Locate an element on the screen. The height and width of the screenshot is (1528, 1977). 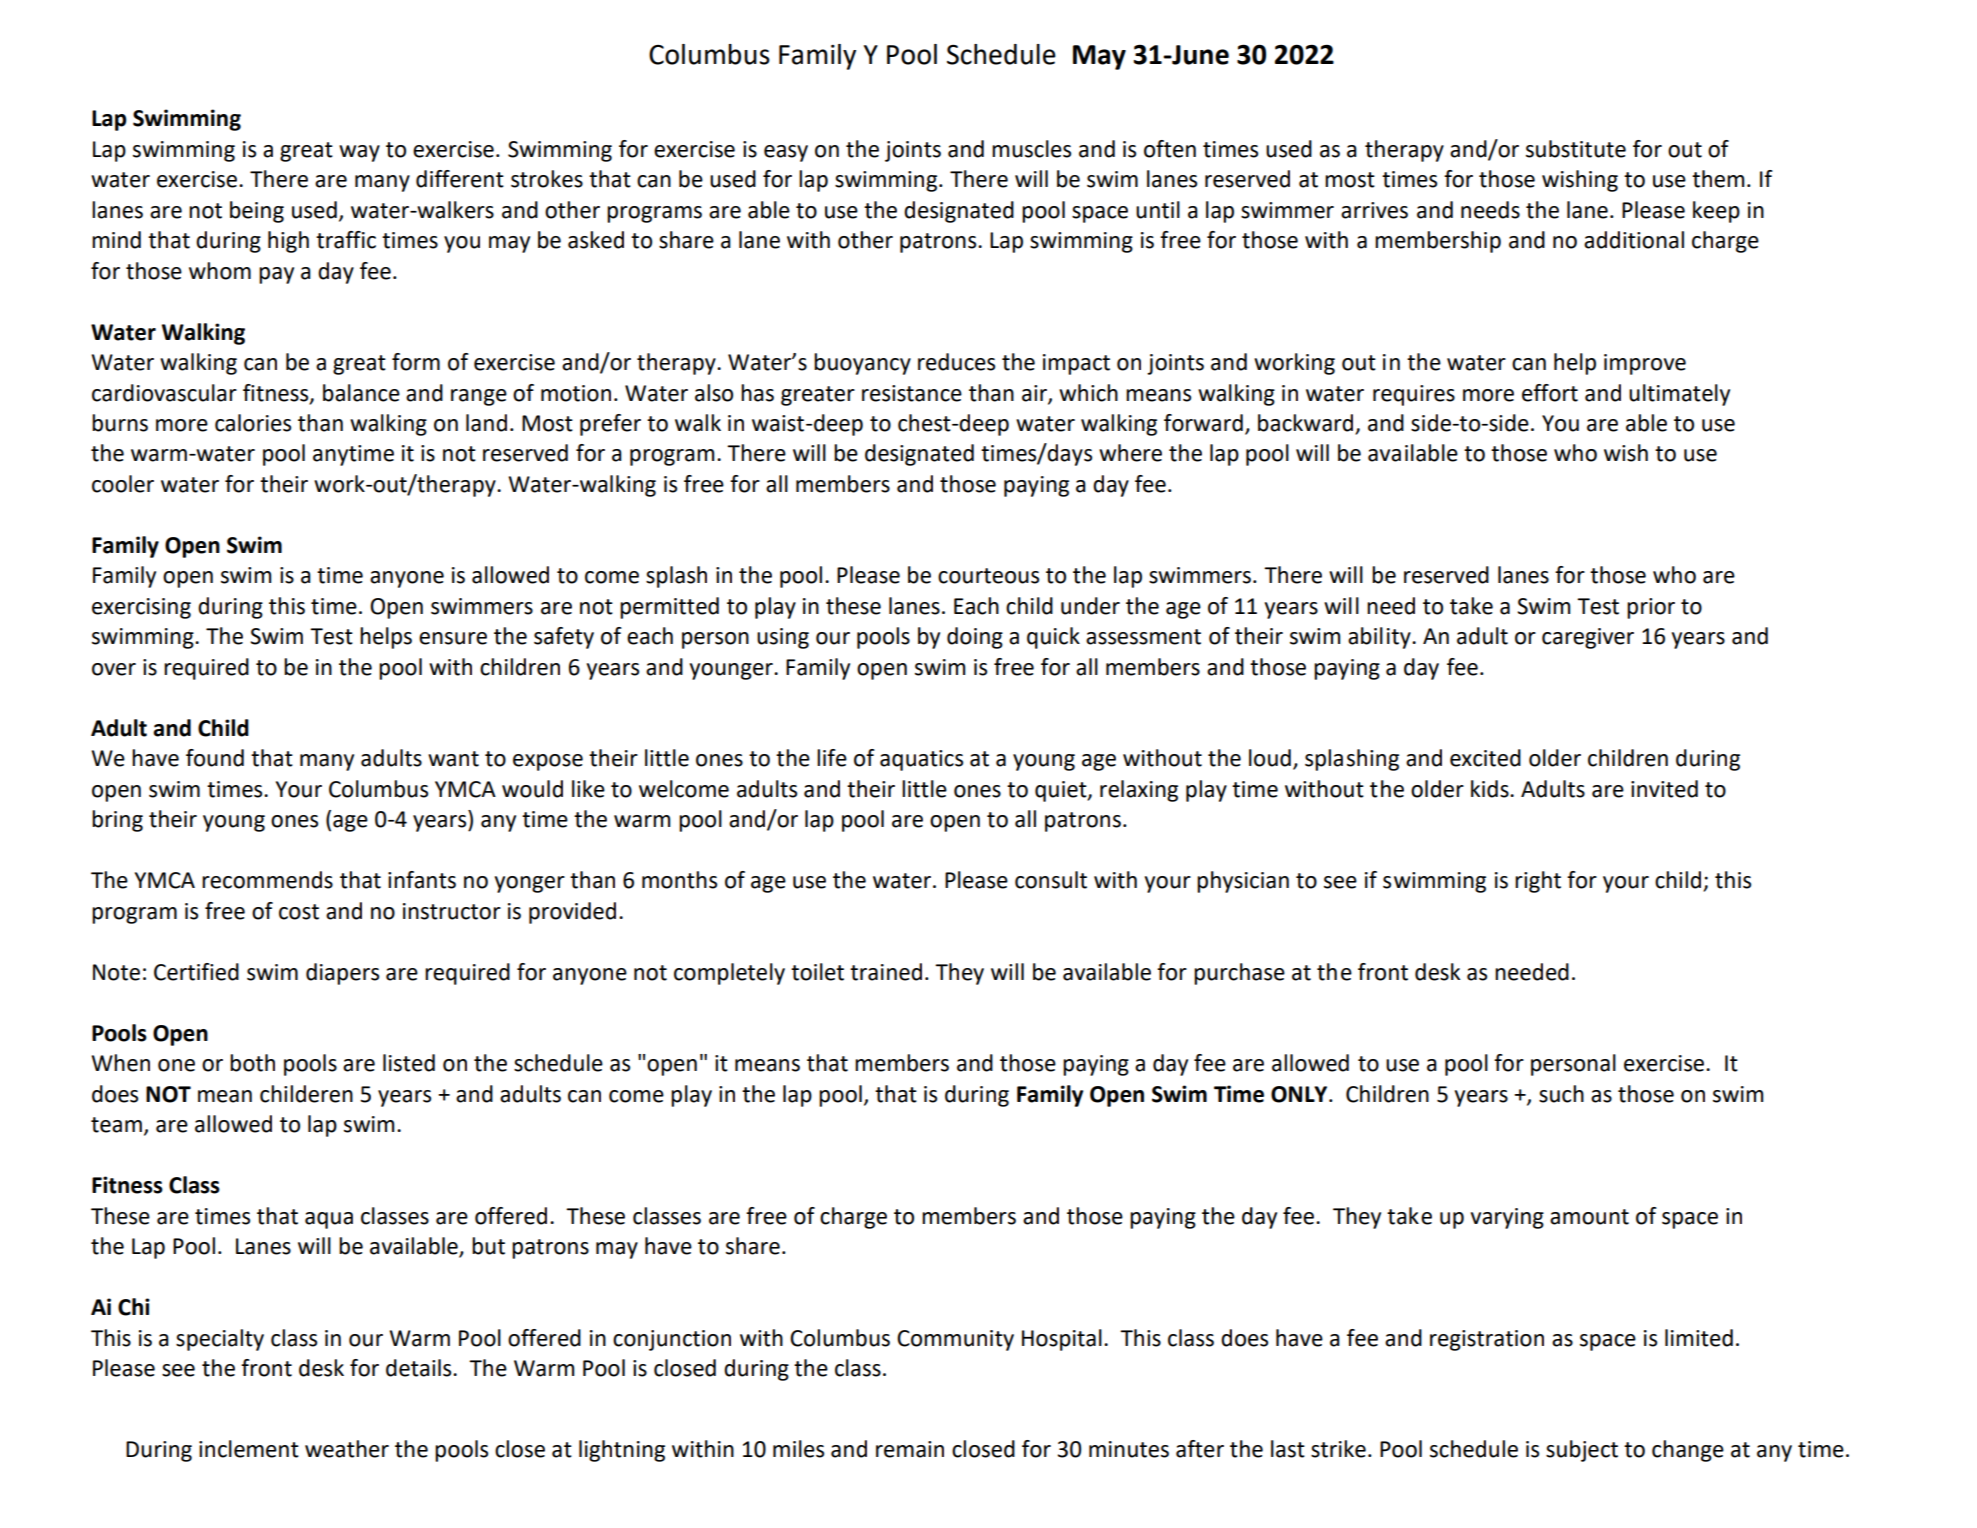
effort is located at coordinates (1550, 393).
